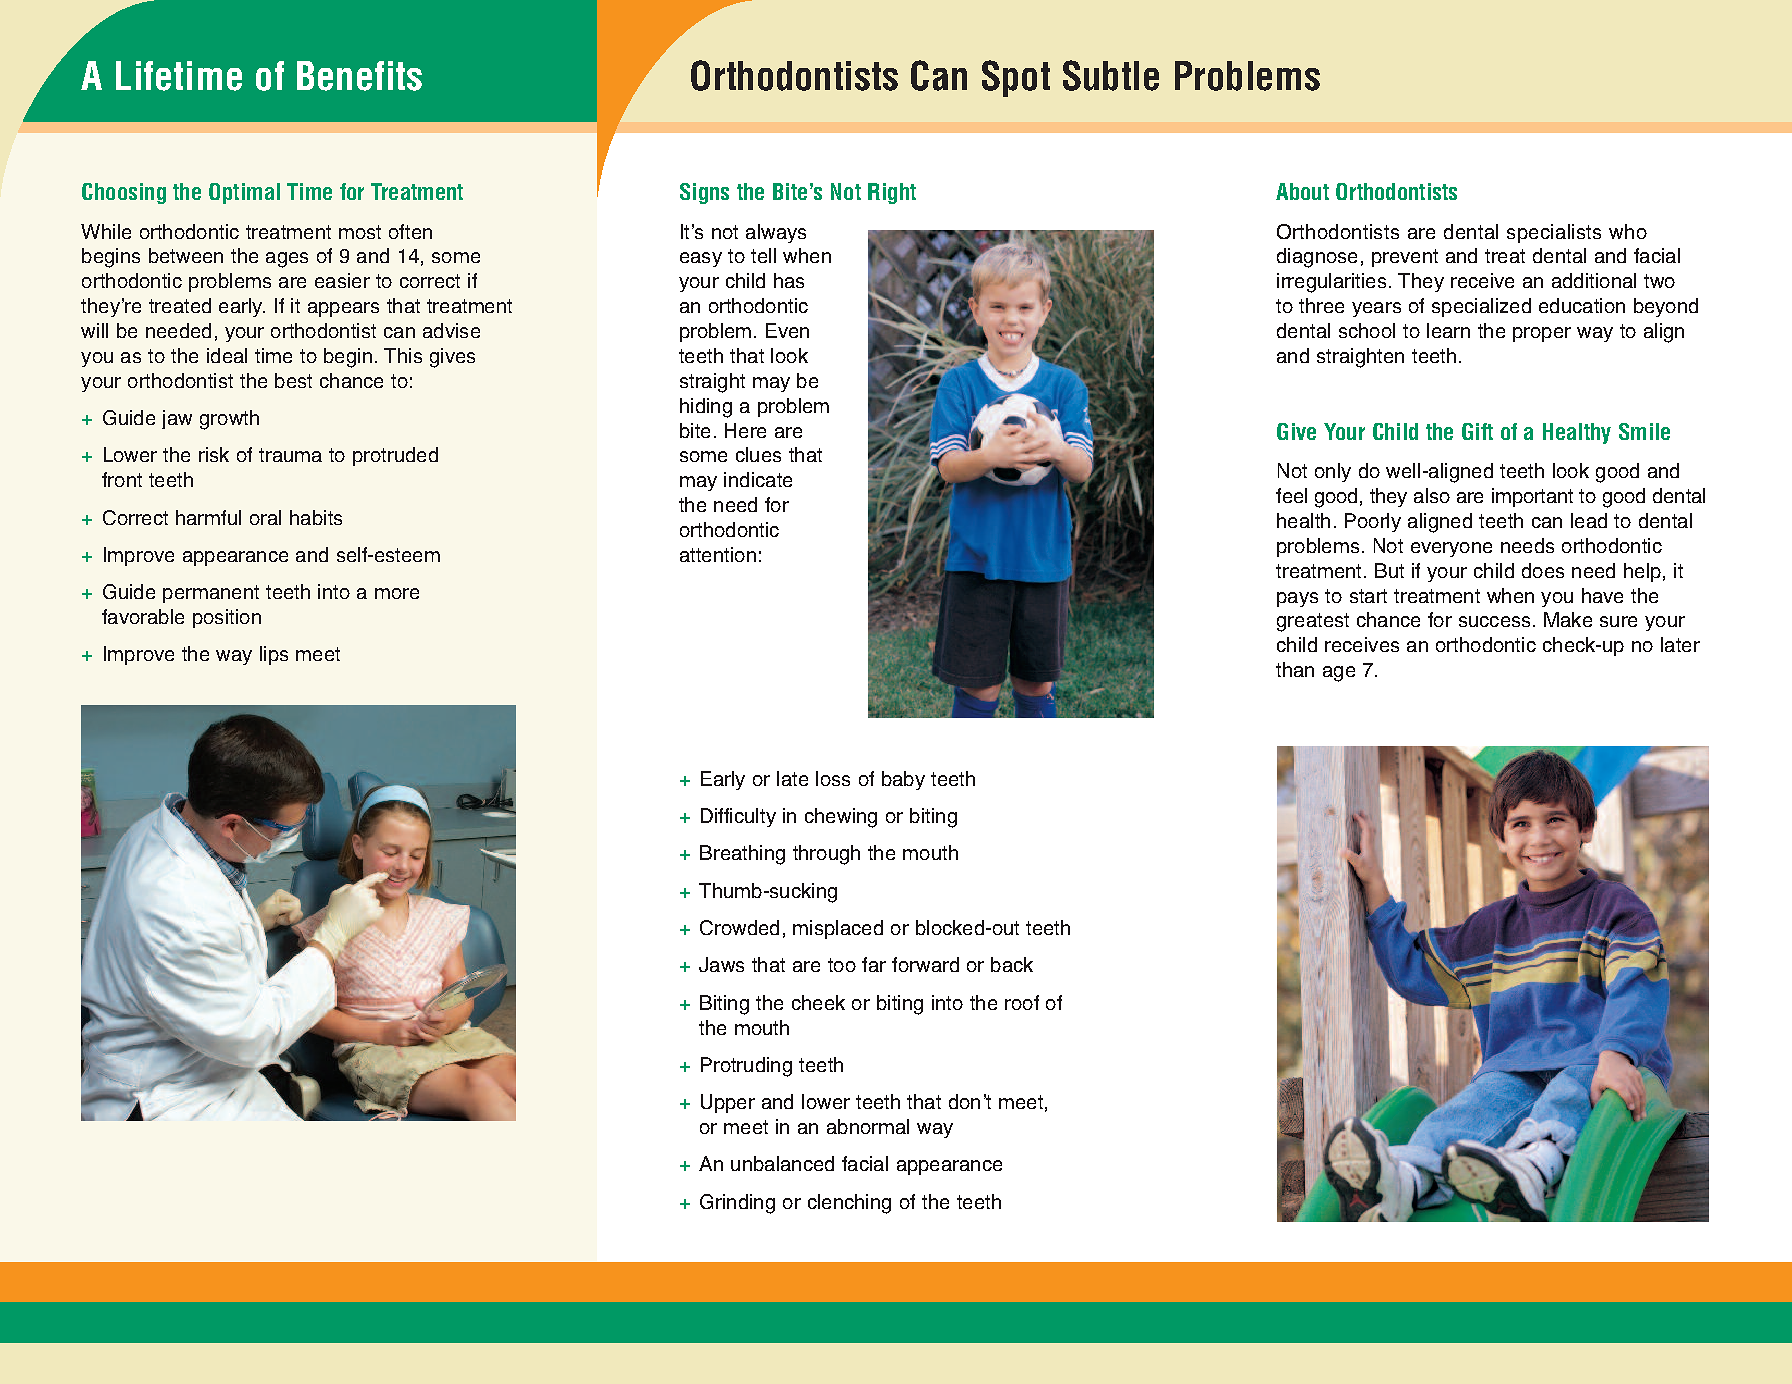 This screenshot has width=1792, height=1384. What do you see at coordinates (274, 655) in the screenshot?
I see `lips` at bounding box center [274, 655].
